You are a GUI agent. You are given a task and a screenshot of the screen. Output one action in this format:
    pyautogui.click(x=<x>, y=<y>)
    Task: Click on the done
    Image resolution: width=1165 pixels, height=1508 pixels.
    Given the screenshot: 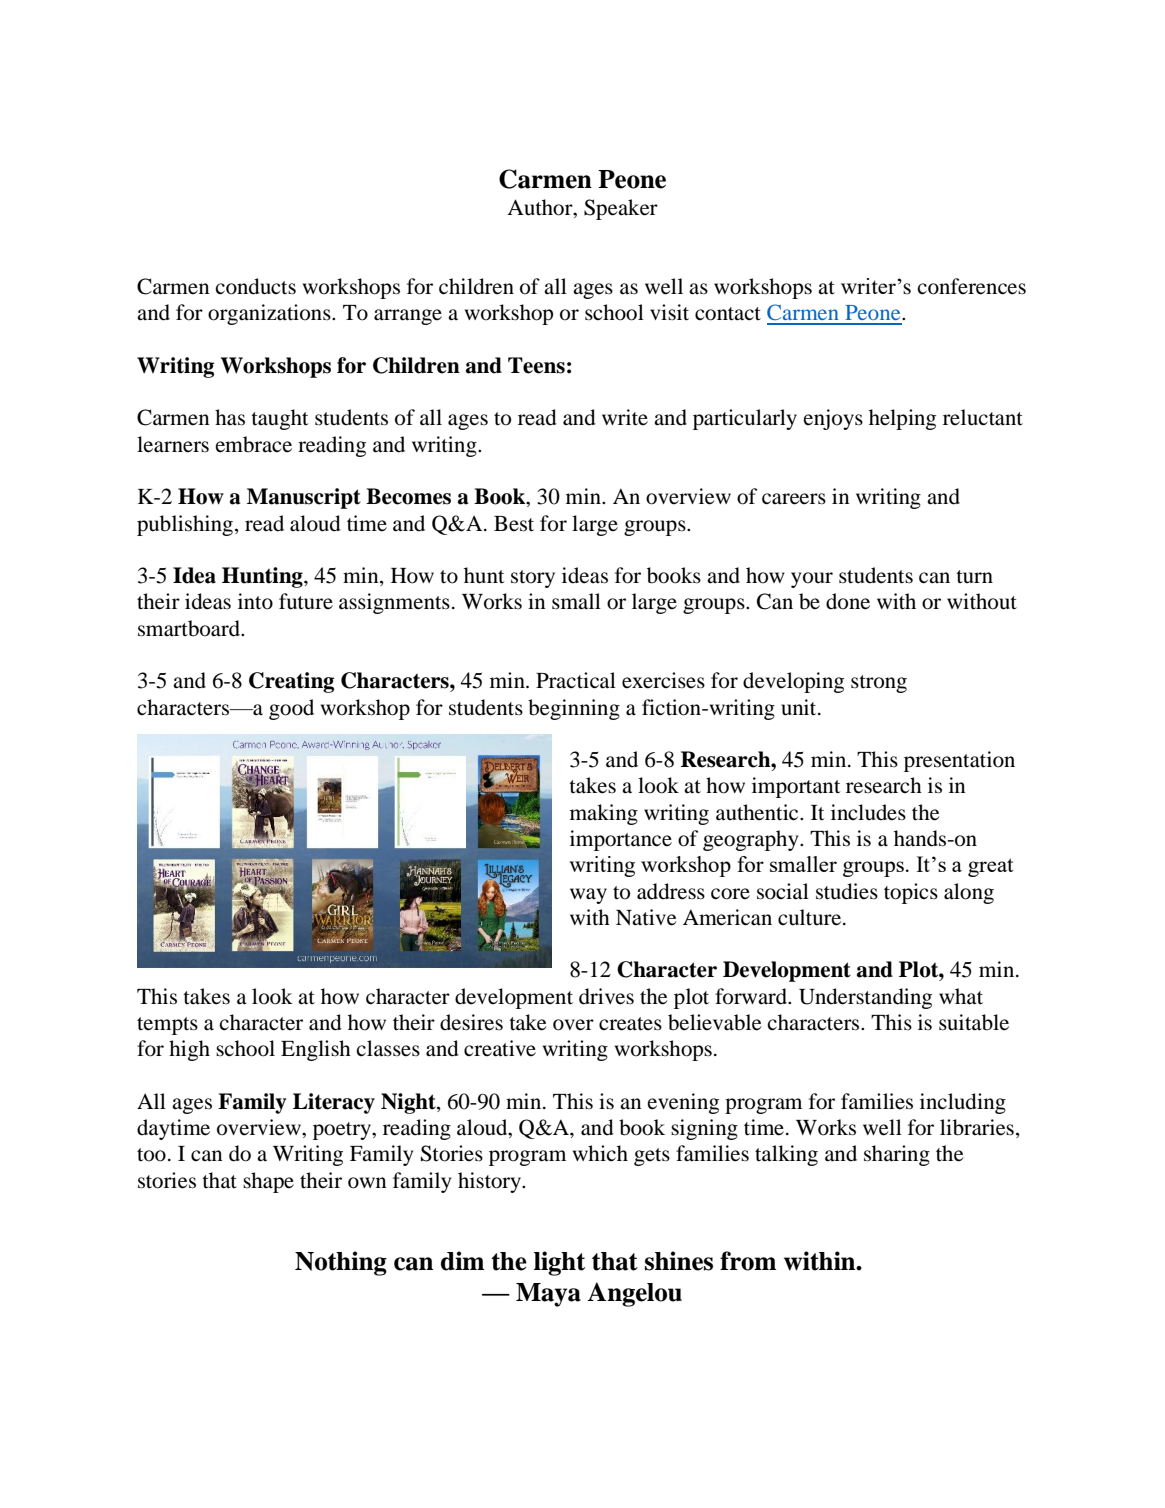 What is the action you would take?
    pyautogui.click(x=848, y=601)
